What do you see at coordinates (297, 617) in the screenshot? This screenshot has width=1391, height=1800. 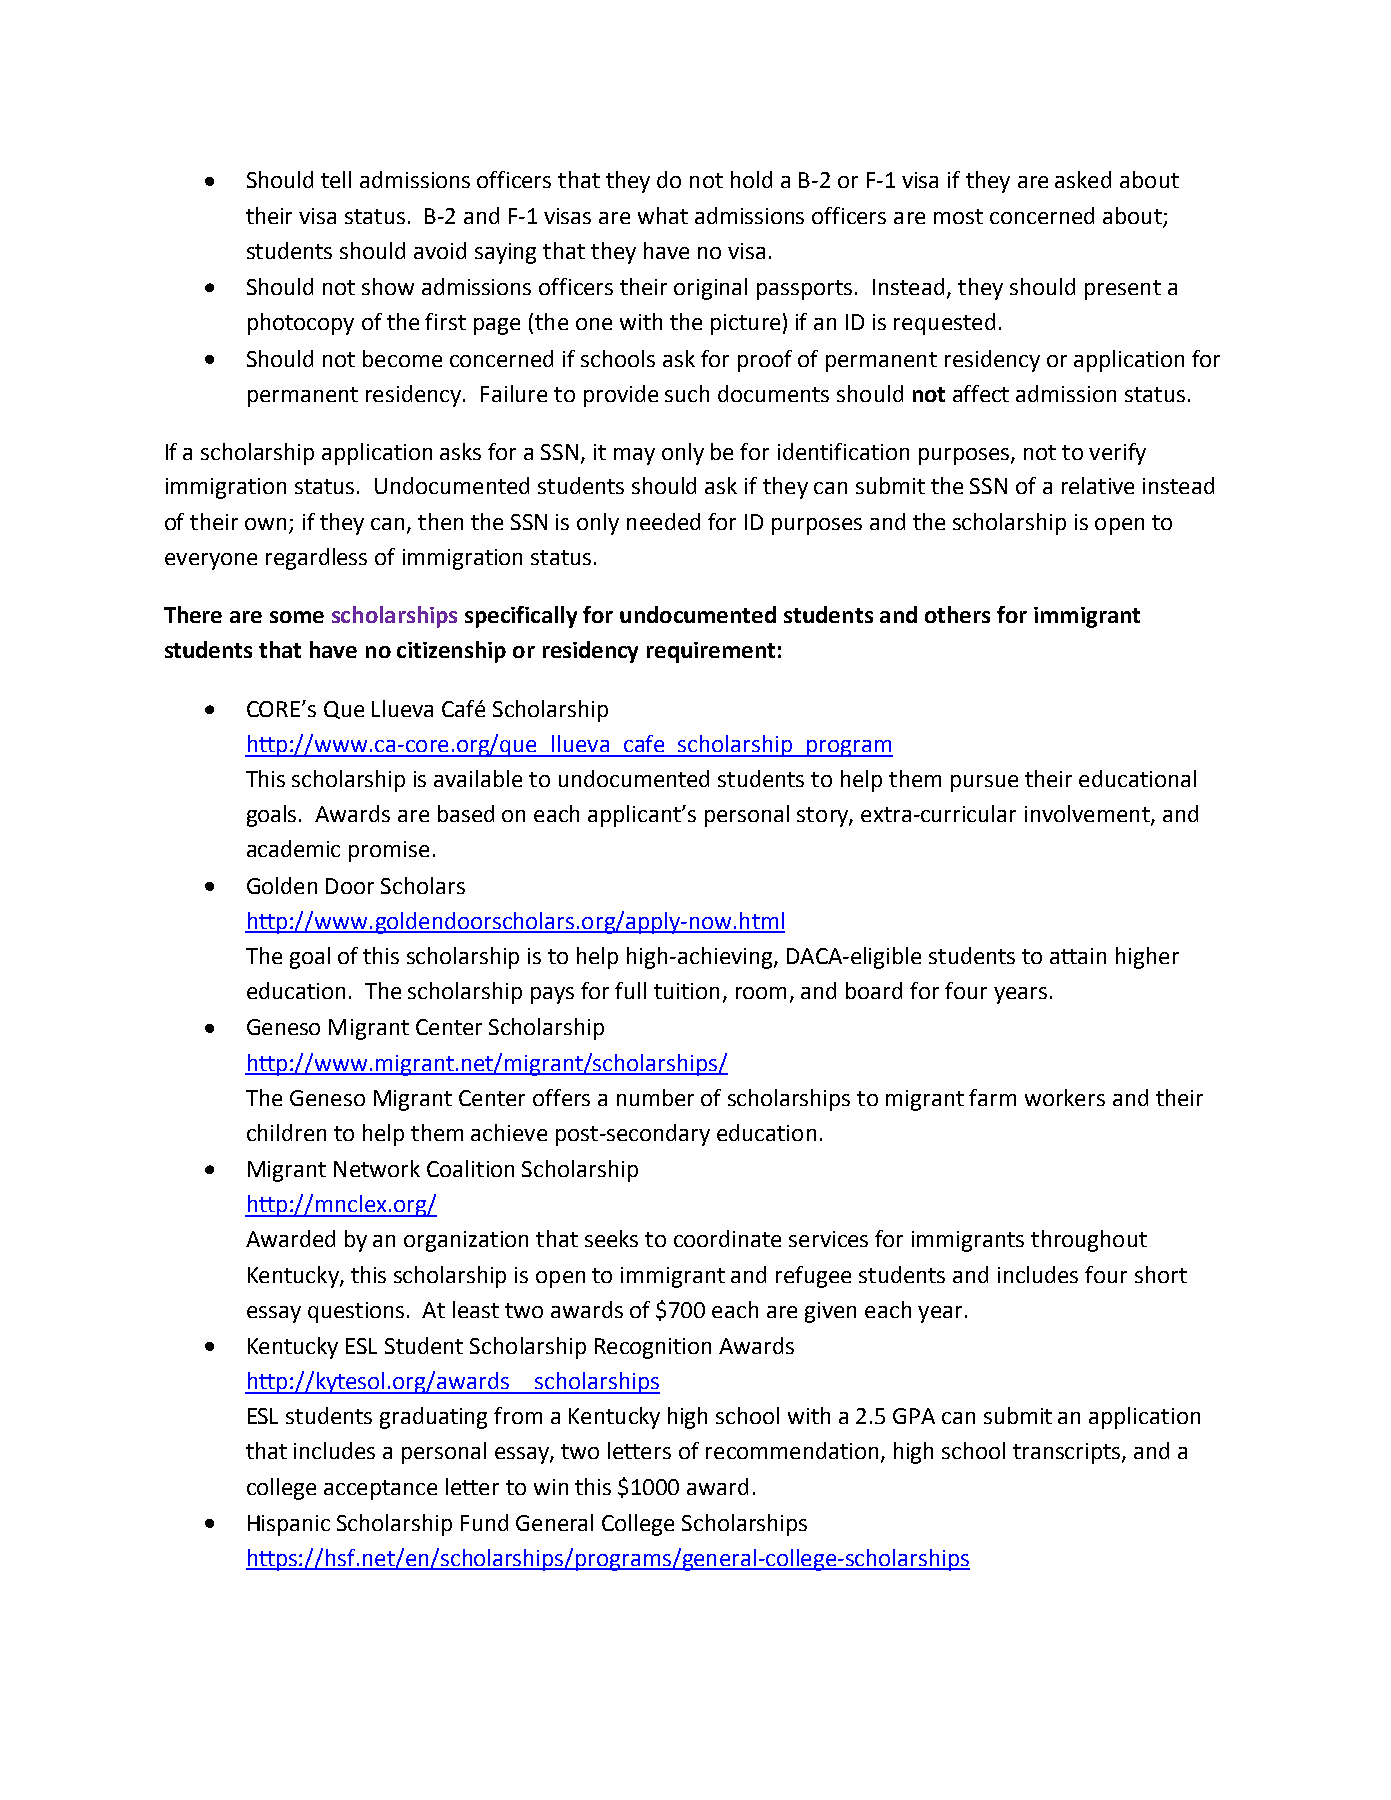 I see `some` at bounding box center [297, 617].
